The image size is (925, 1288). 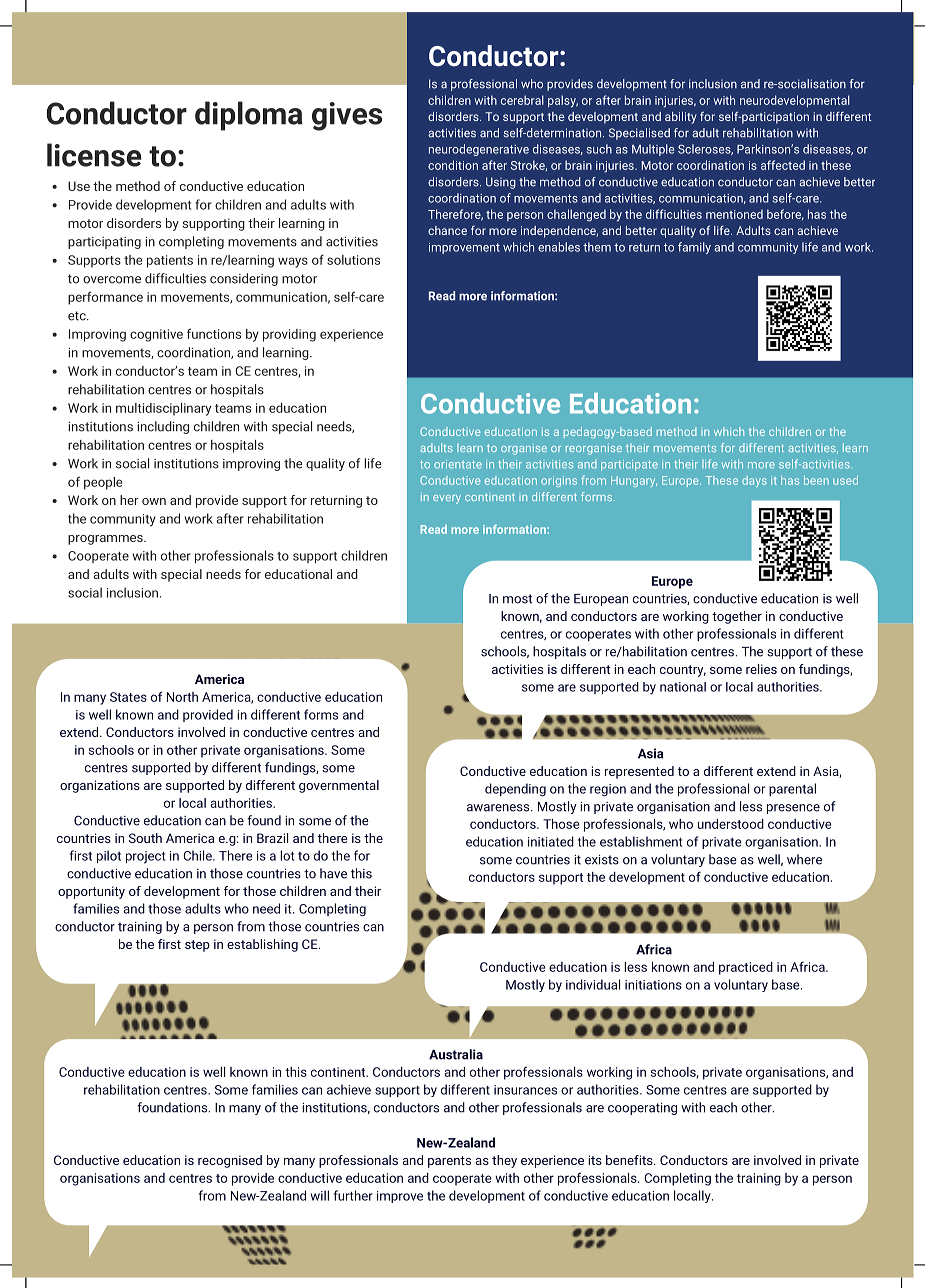 I want to click on family, so click(x=694, y=248).
